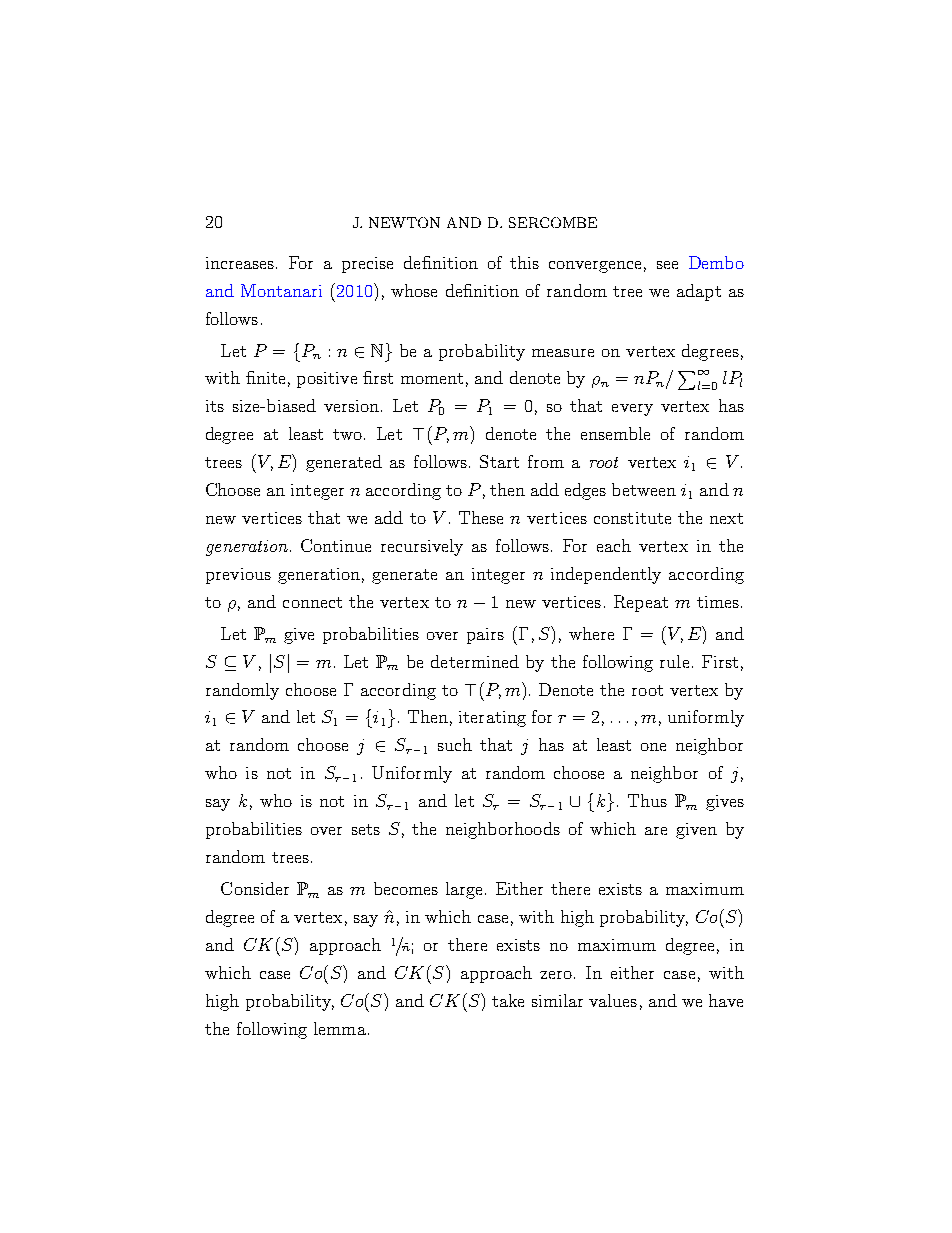  Describe the element at coordinates (656, 831) in the screenshot. I see `are` at that location.
